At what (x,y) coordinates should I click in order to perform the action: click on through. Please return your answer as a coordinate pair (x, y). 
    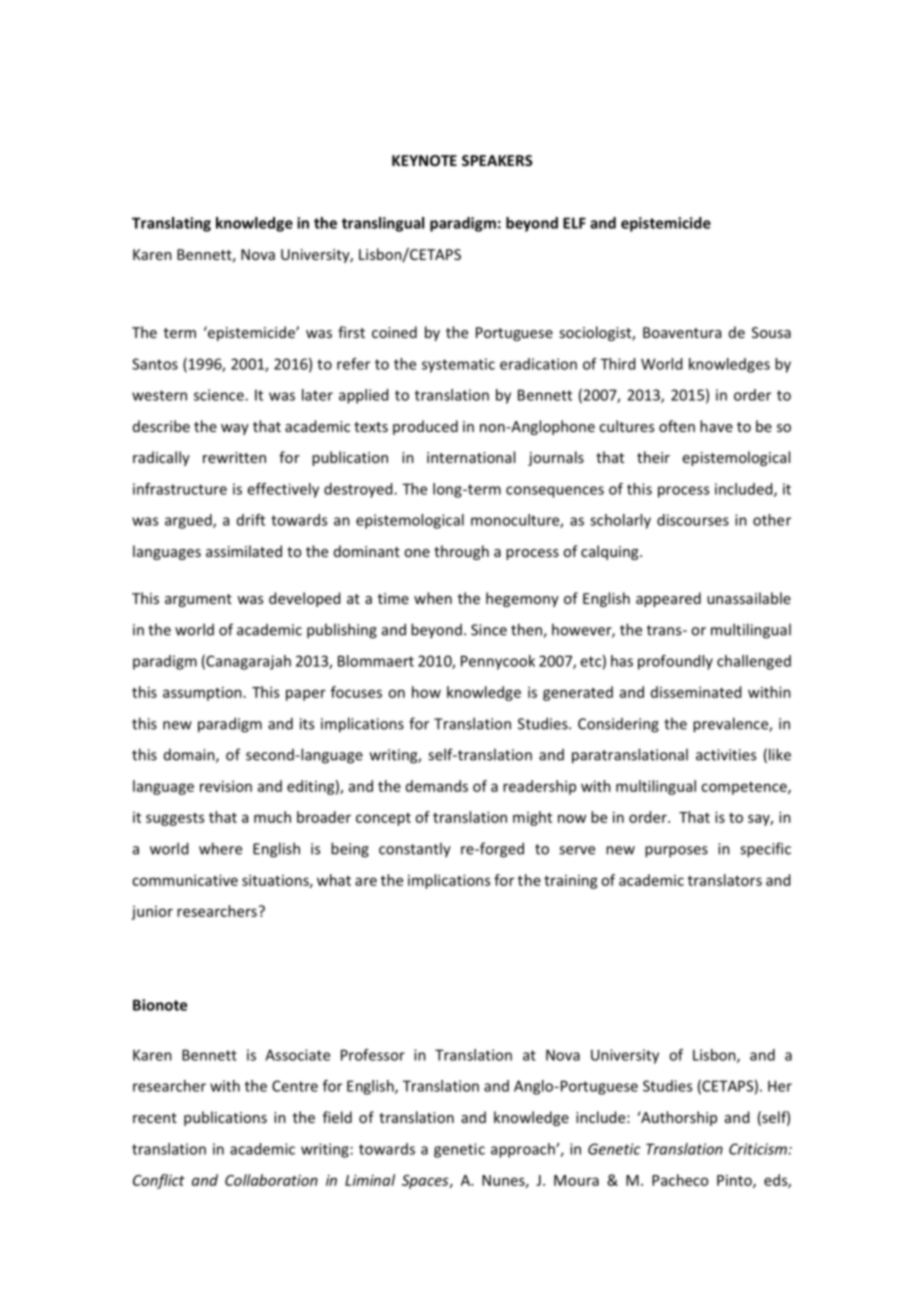
    Looking at the image, I should click on (461, 552).
